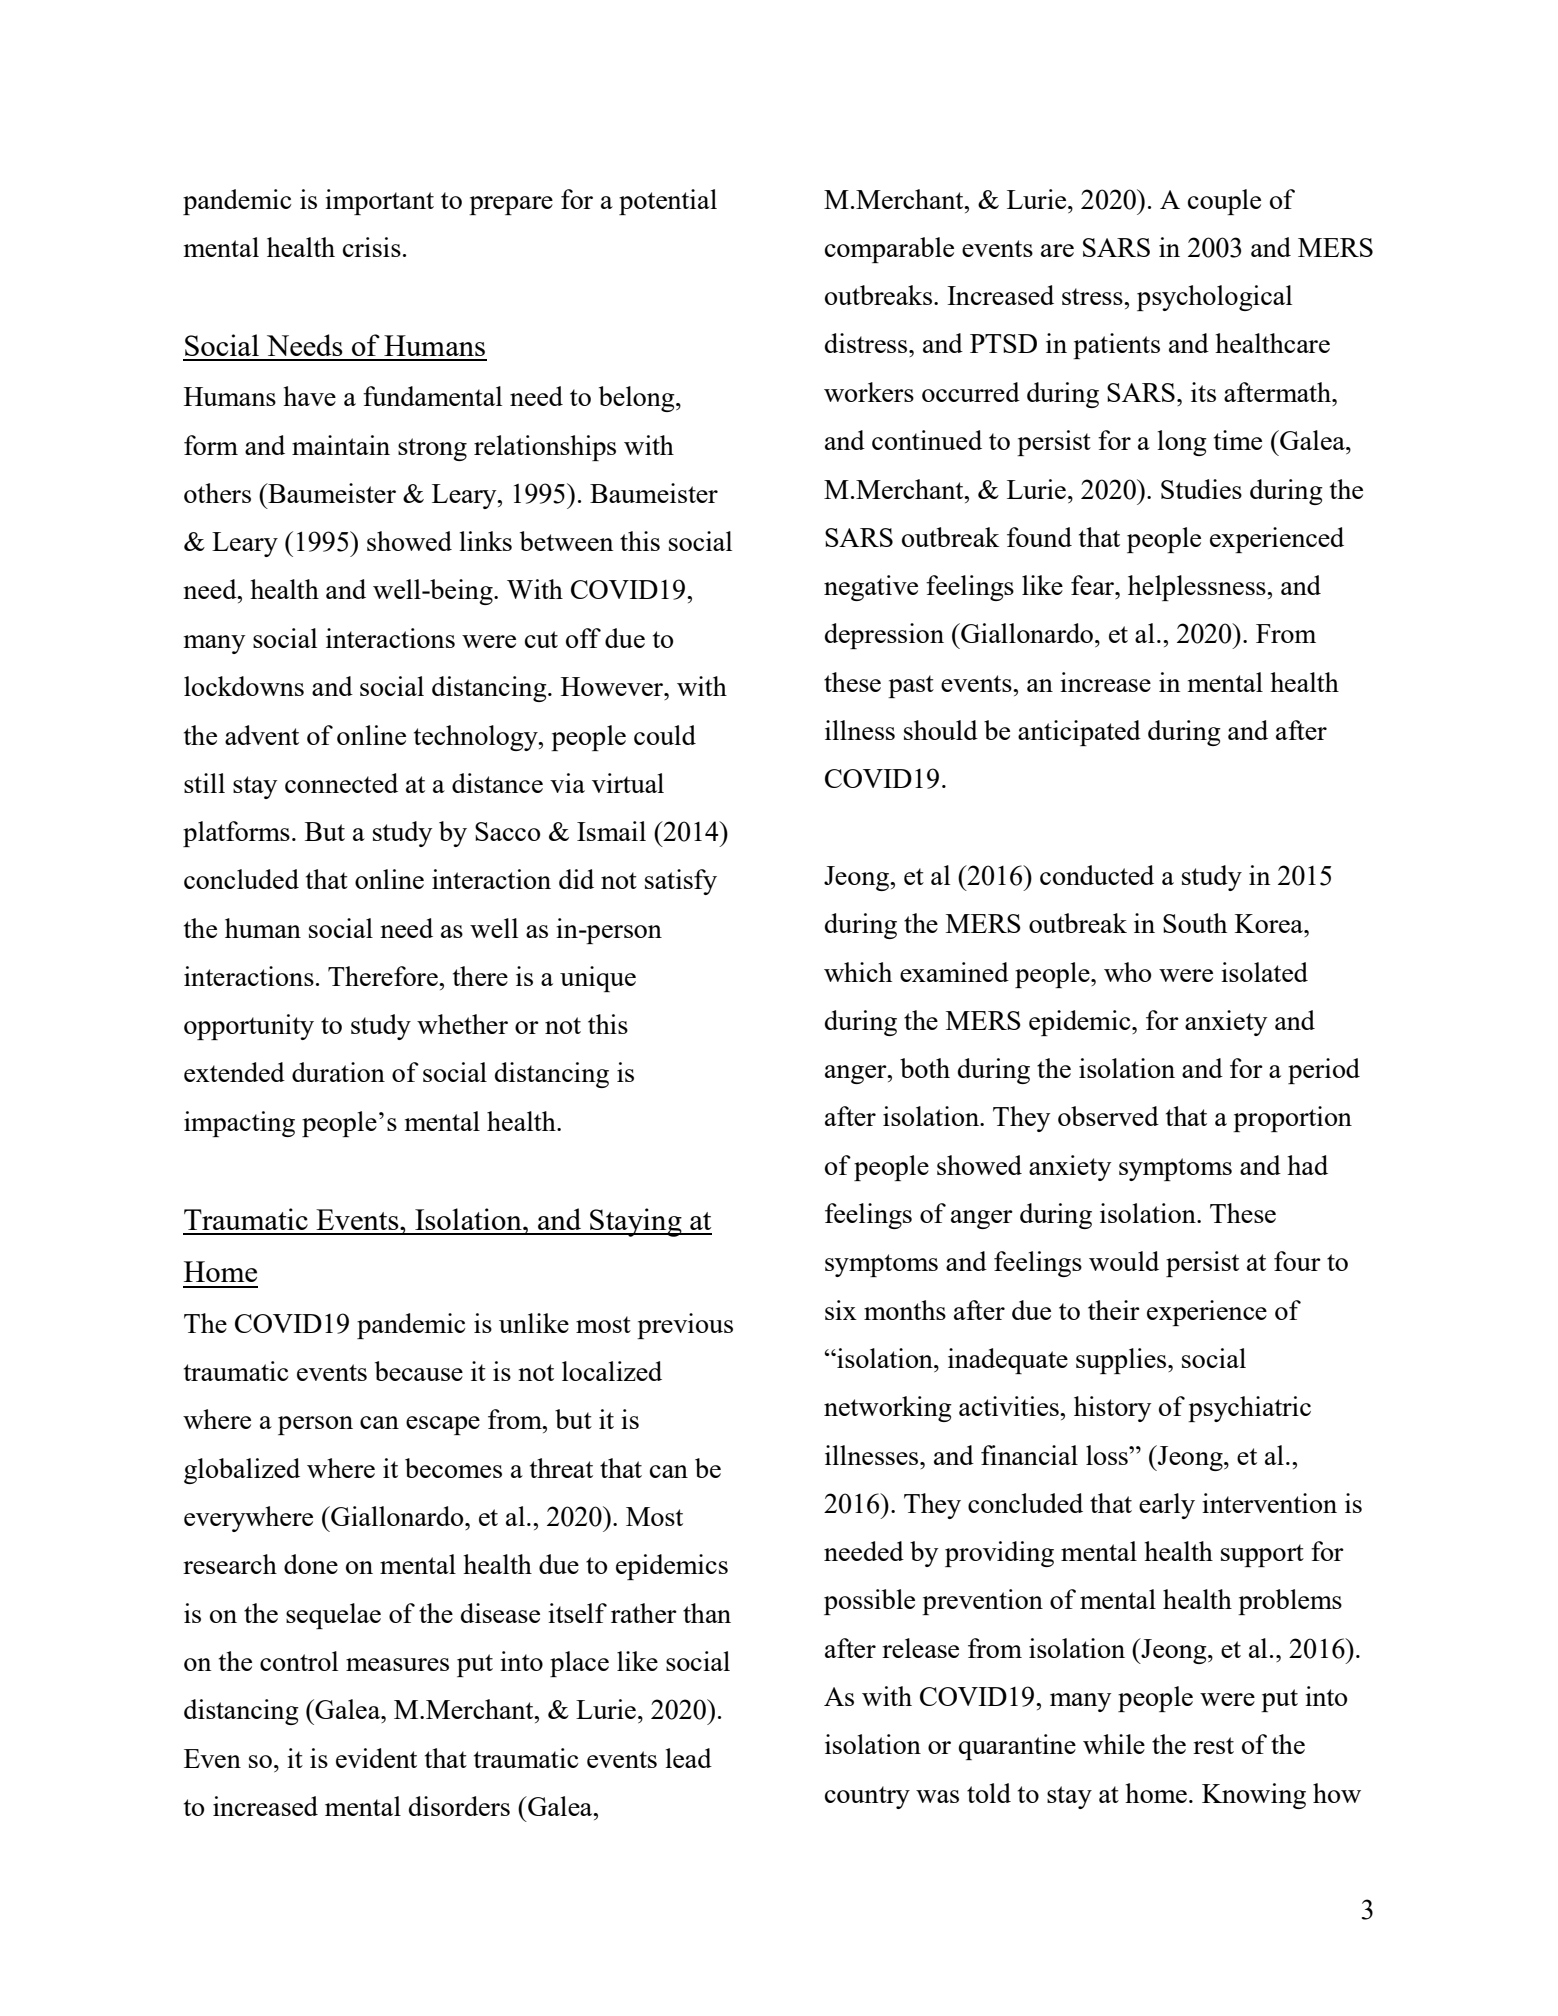 The image size is (1558, 2016). I want to click on crisis, so click(372, 247).
